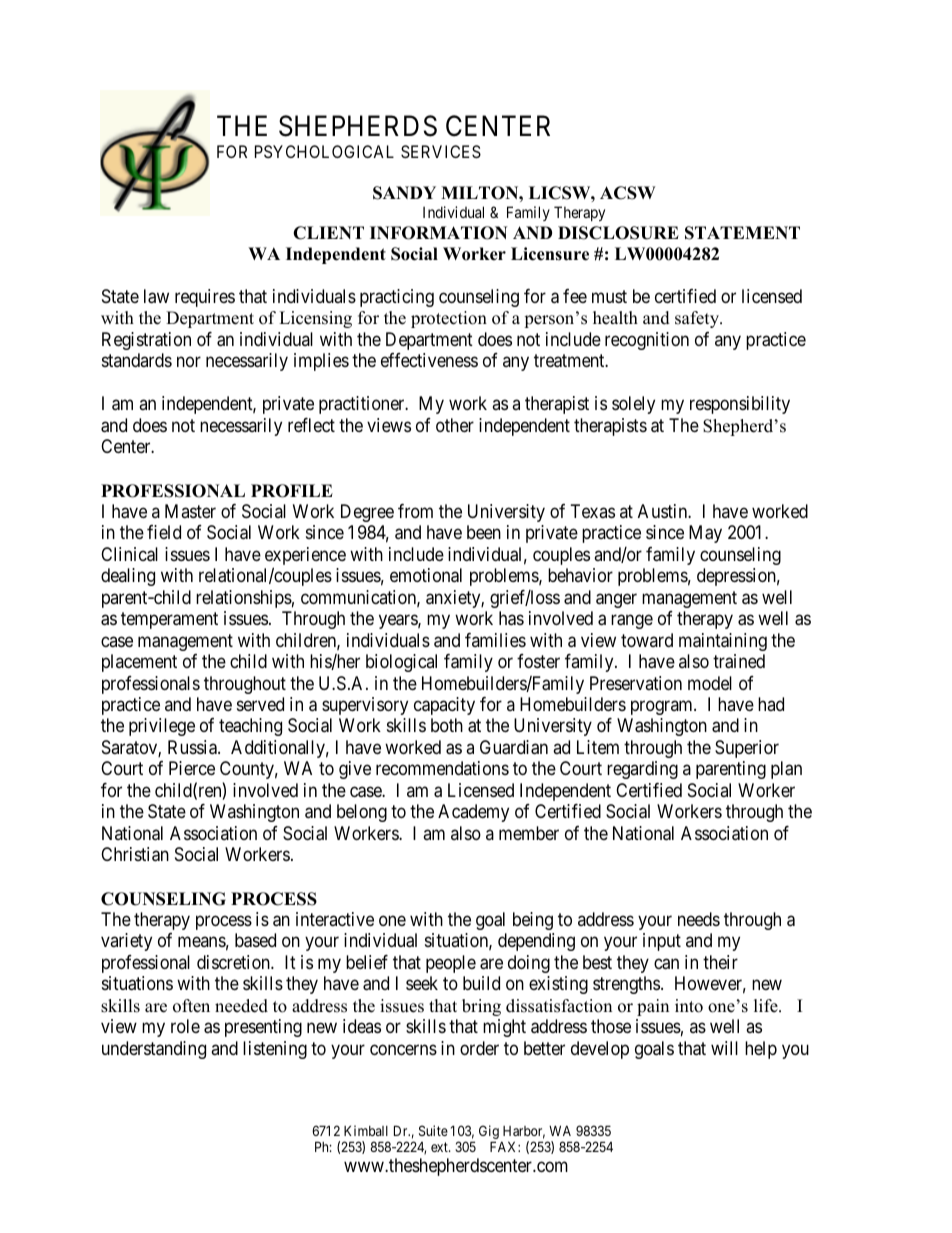 The width and height of the screenshot is (952, 1233). Describe the element at coordinates (740, 405) in the screenshot. I see `responsibility` at that location.
